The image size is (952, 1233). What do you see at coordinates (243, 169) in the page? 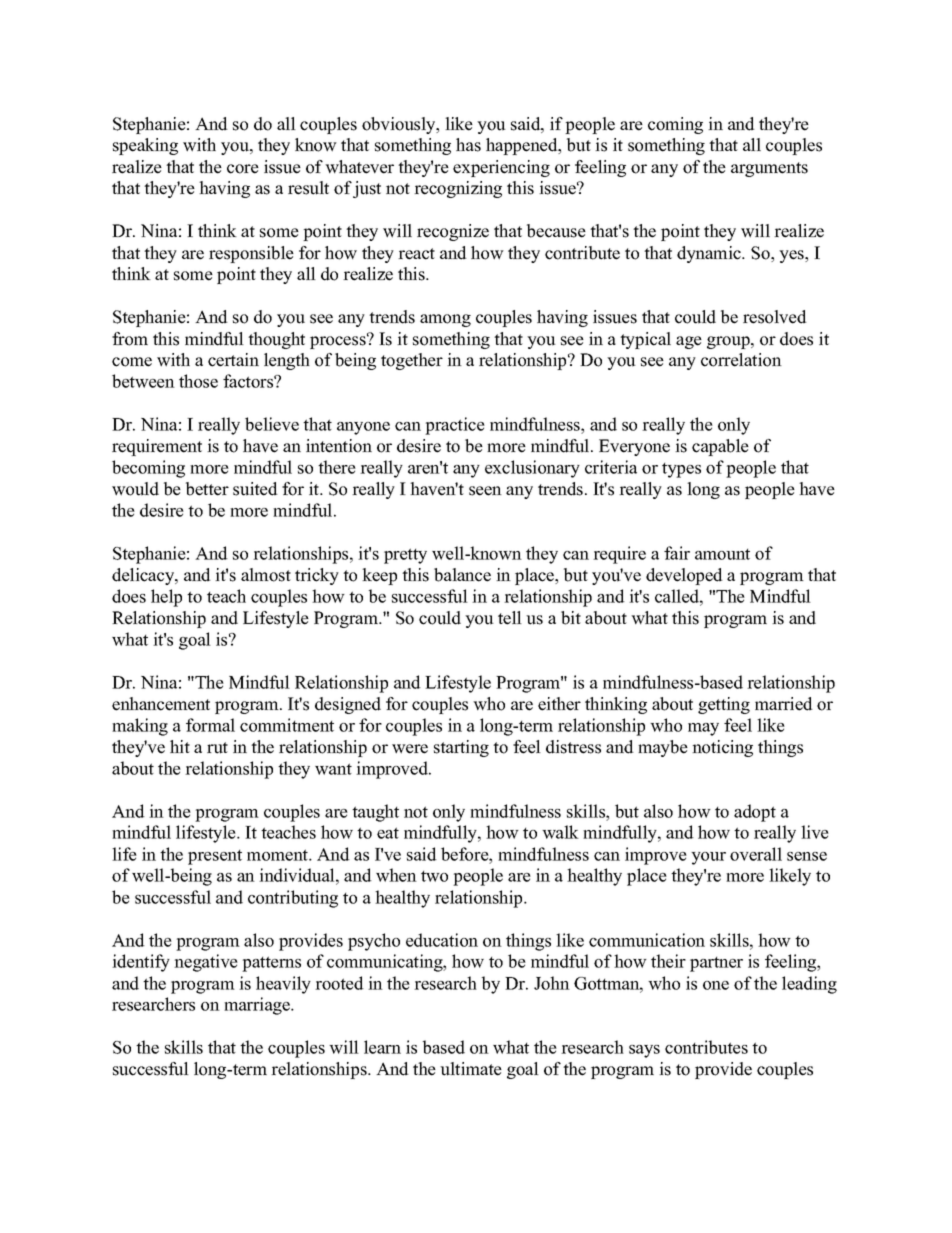
I see `core` at bounding box center [243, 169].
